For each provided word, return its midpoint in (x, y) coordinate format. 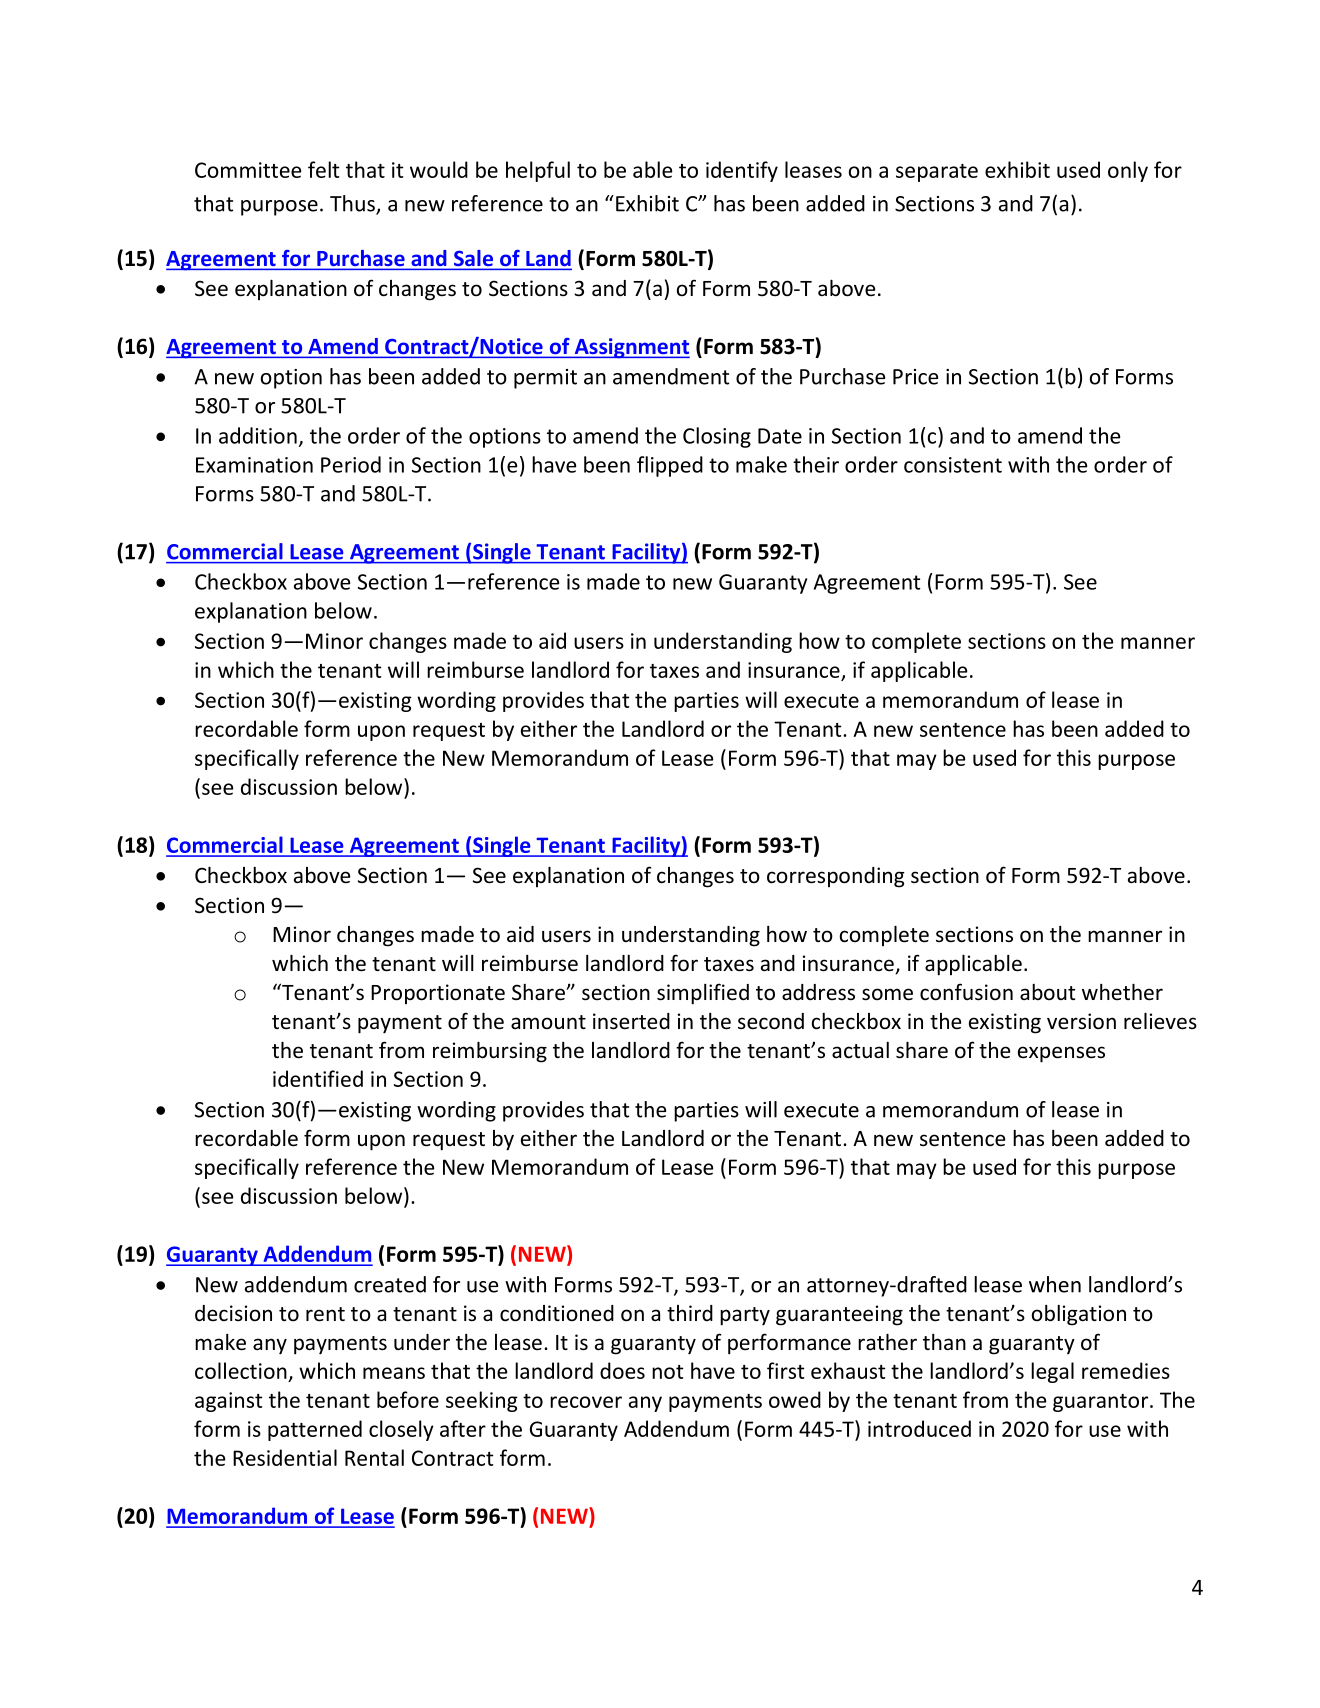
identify (742, 171)
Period (351, 464)
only (1128, 171)
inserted (631, 1021)
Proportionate (438, 994)
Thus (353, 204)
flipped (670, 466)
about (1047, 992)
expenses (1061, 1054)
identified (318, 1078)
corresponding (836, 877)
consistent (953, 465)
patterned (315, 1430)
